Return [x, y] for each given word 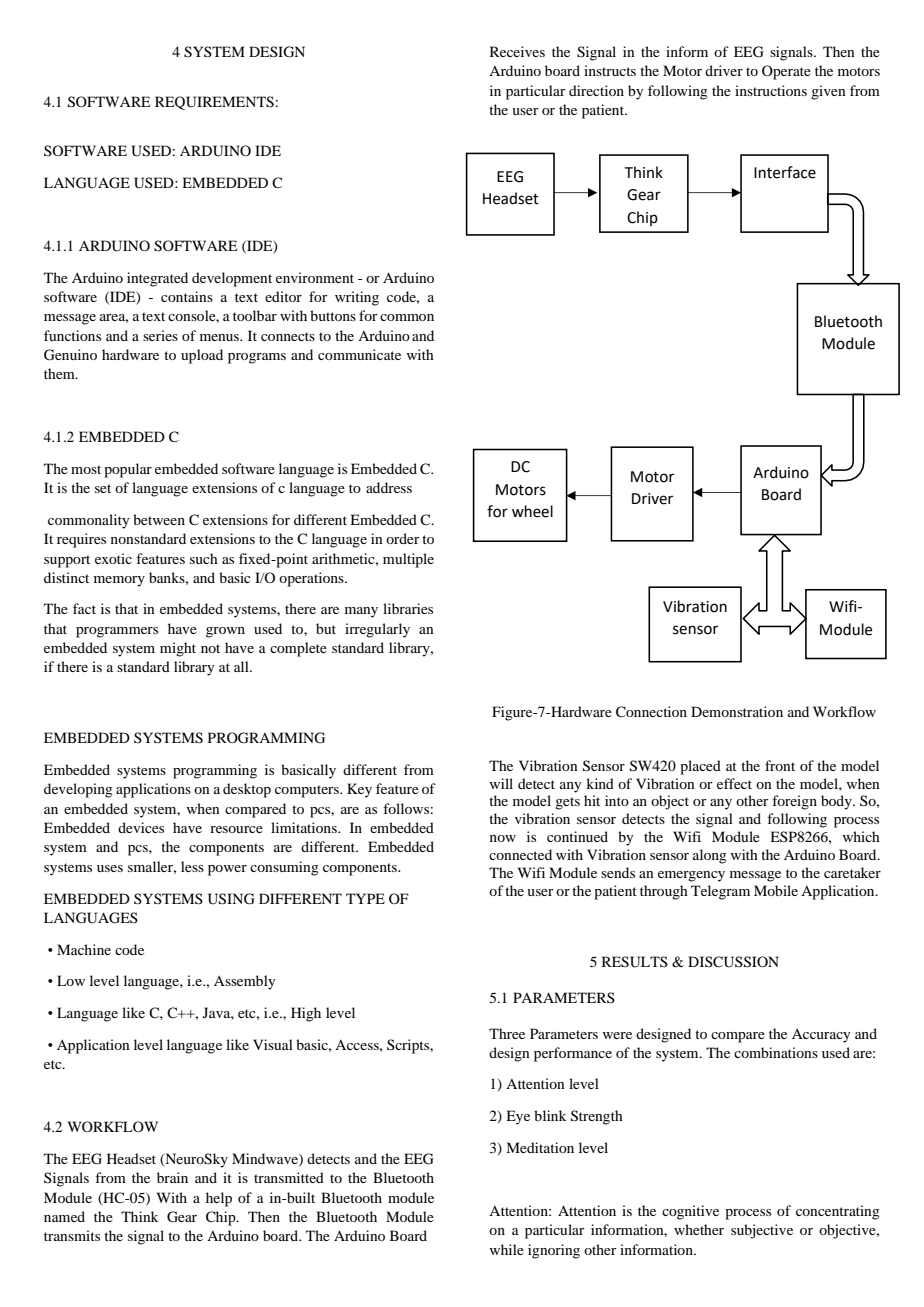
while [507, 1249]
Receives [517, 51]
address [389, 487]
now [503, 838]
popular [128, 470]
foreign [794, 802]
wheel [532, 511]
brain [172, 1177]
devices [141, 827]
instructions [771, 90]
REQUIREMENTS [214, 103]
